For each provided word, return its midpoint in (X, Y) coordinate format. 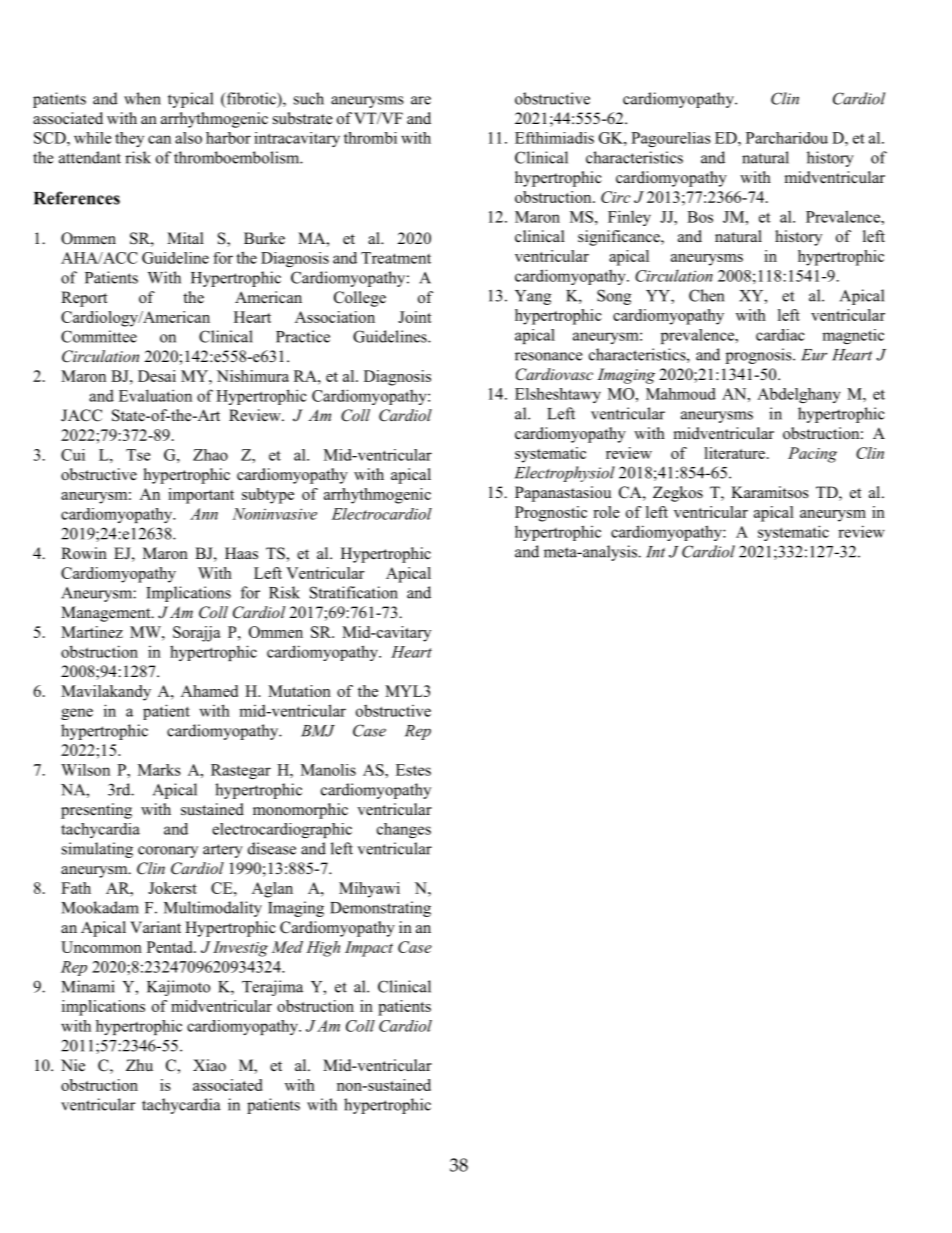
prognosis (760, 356)
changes (404, 830)
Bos (700, 217)
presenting (96, 811)
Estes (413, 770)
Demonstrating (380, 909)
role (606, 512)
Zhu (139, 1065)
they (129, 139)
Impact (369, 949)
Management (107, 614)
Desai (157, 376)
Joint (415, 317)
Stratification (354, 592)
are (421, 100)
